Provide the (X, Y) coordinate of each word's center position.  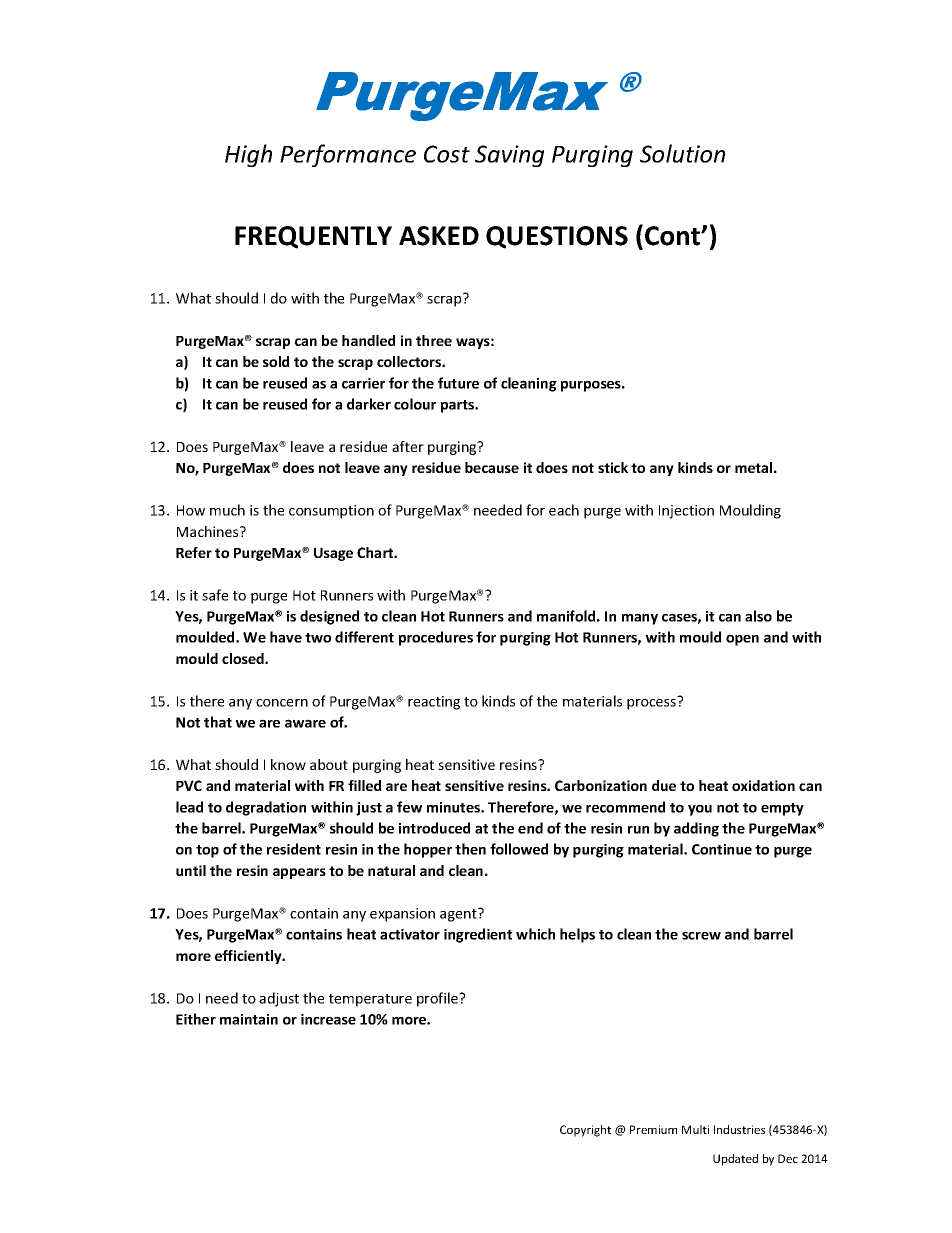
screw (701, 936)
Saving (509, 156)
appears (299, 873)
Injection (686, 512)
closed (244, 658)
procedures (436, 638)
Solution (682, 153)
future (458, 383)
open (742, 640)
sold (276, 361)
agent (459, 915)
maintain (249, 1019)
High (248, 155)
